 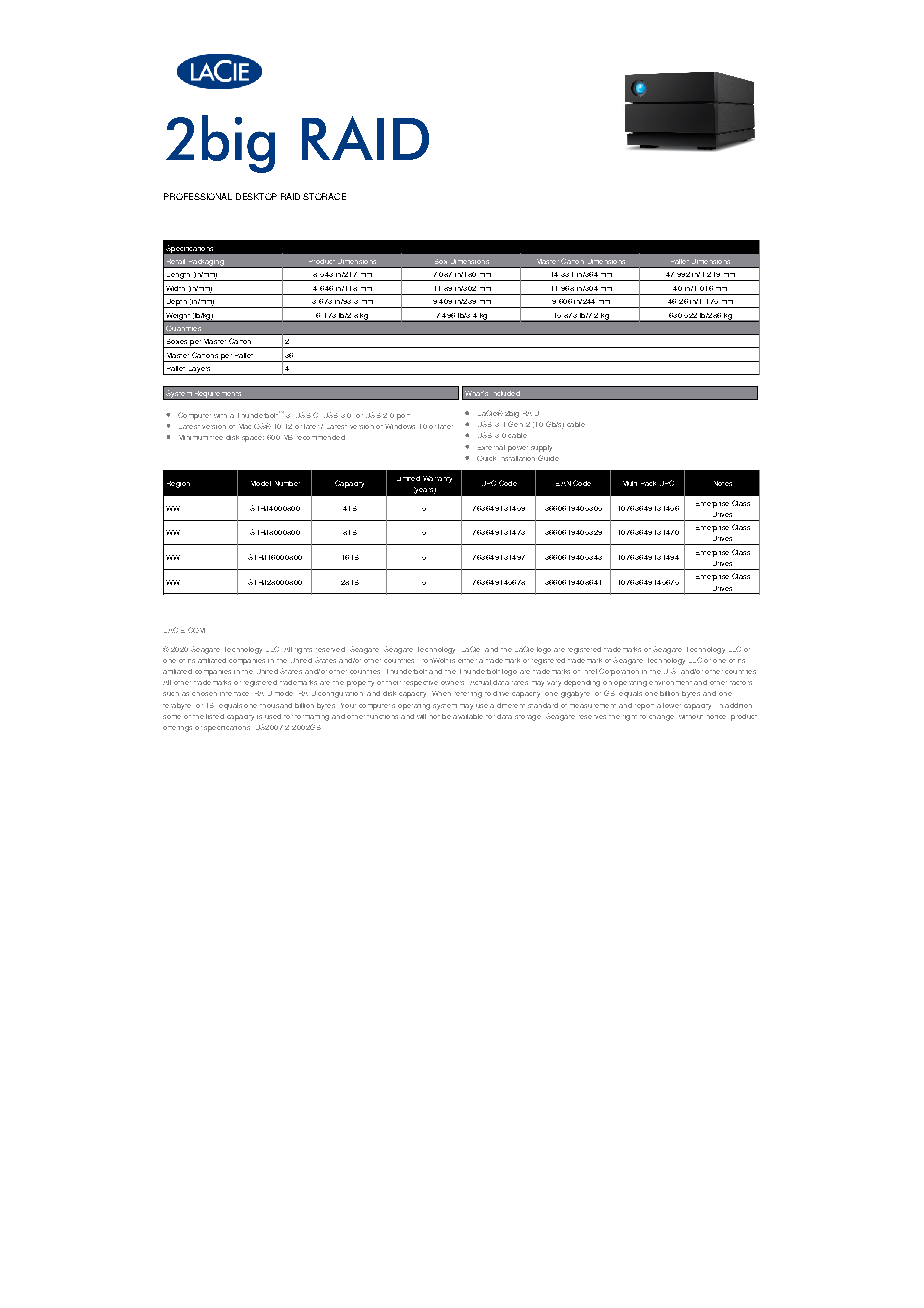 What do you see at coordinates (287, 483) in the document?
I see `Number` at bounding box center [287, 483].
